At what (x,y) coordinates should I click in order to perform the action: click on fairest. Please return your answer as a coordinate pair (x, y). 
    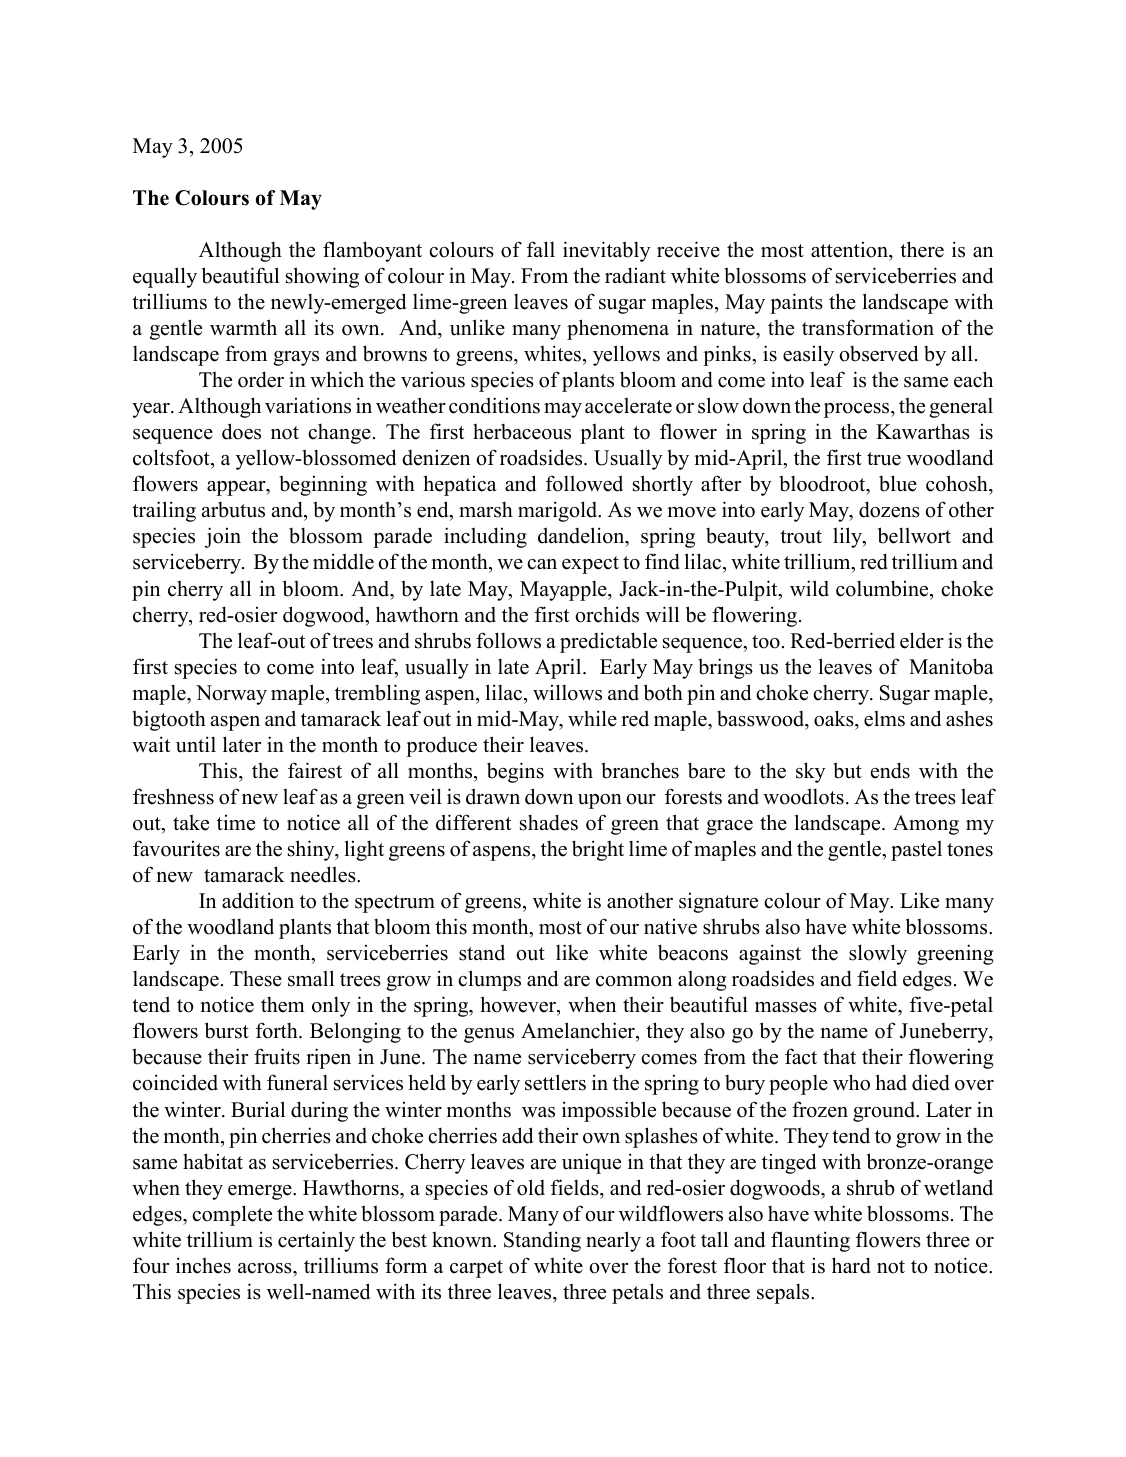
    Looking at the image, I should click on (315, 770).
